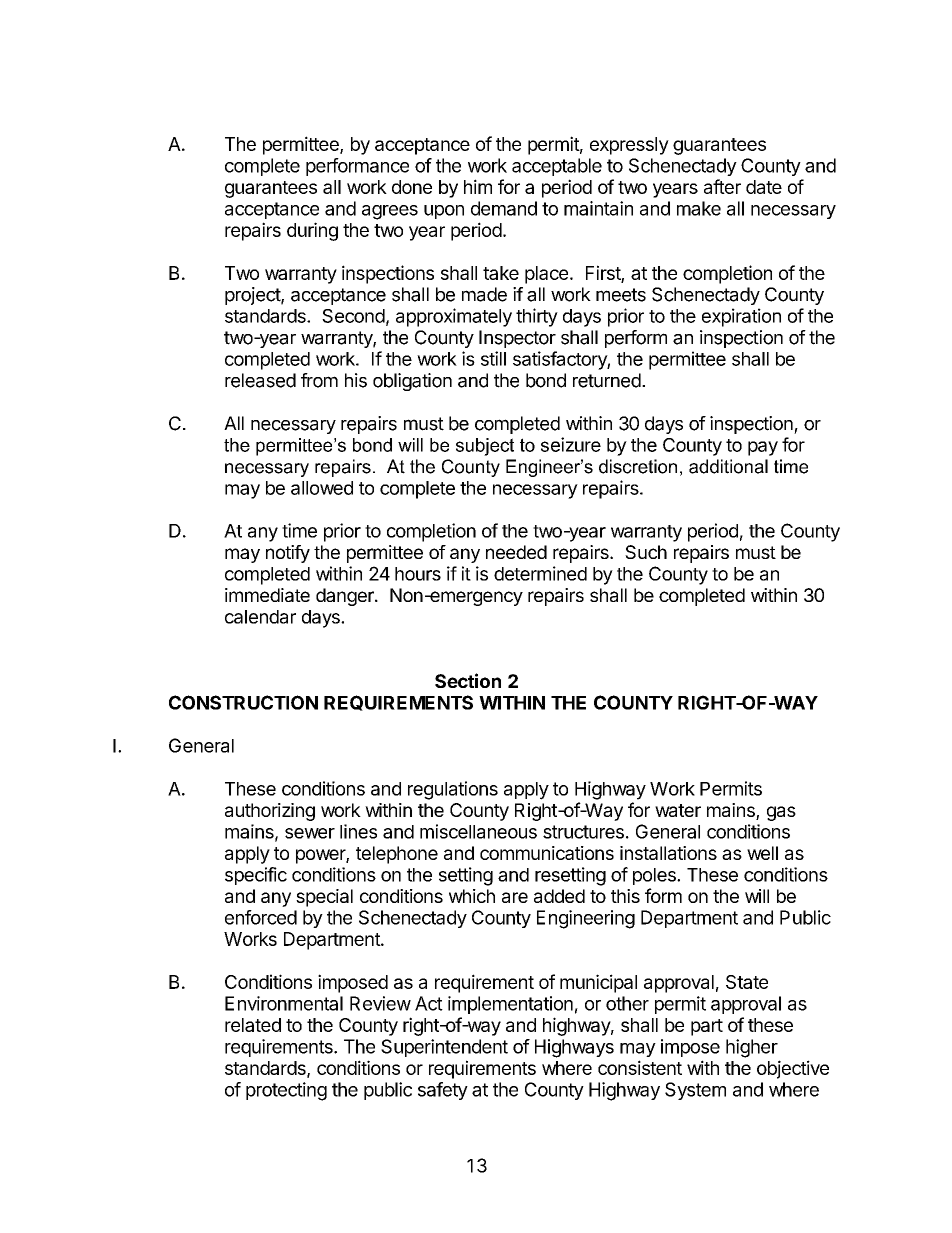  I want to click on after, so click(722, 186).
